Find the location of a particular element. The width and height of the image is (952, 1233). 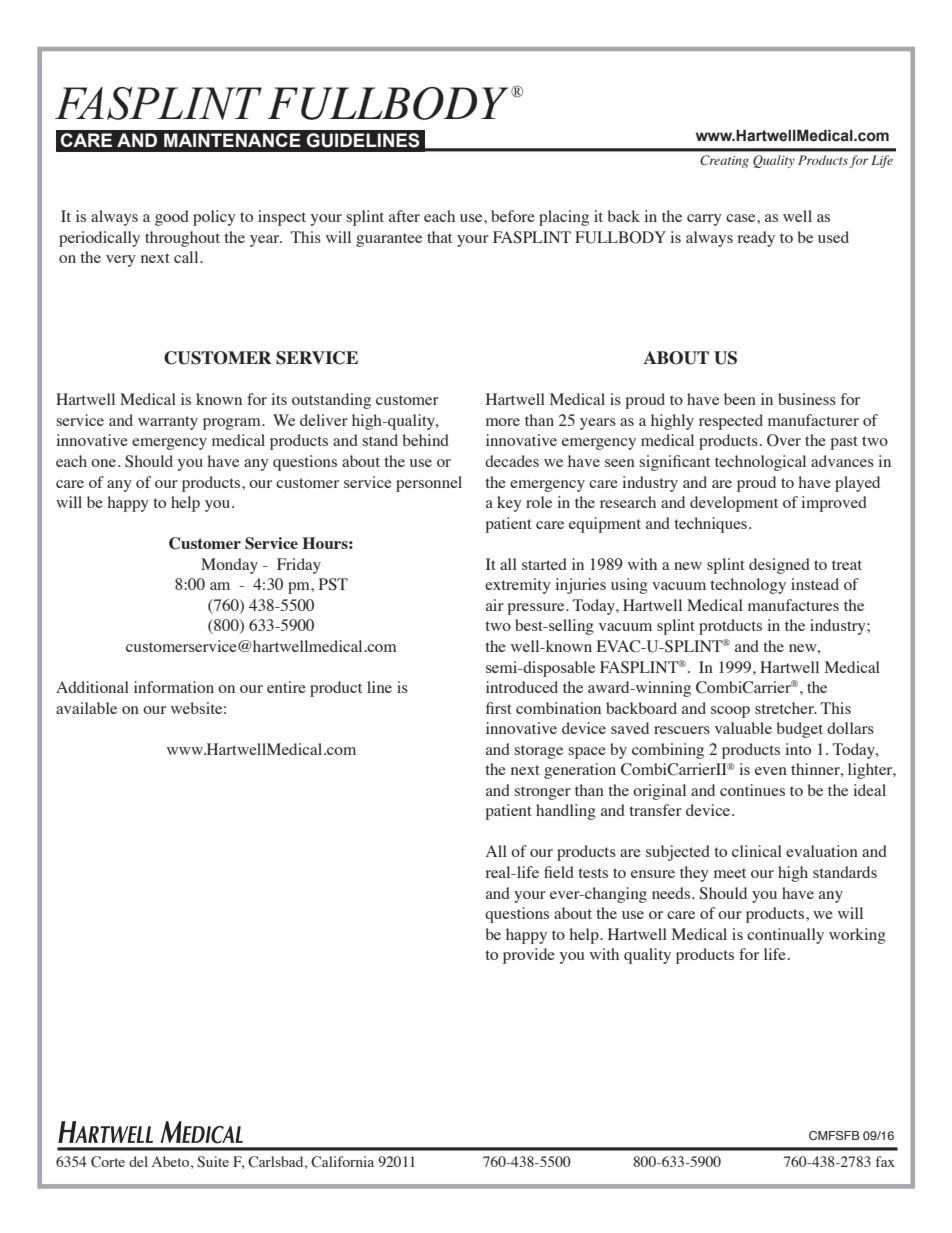

manufactures is located at coordinates (793, 605).
